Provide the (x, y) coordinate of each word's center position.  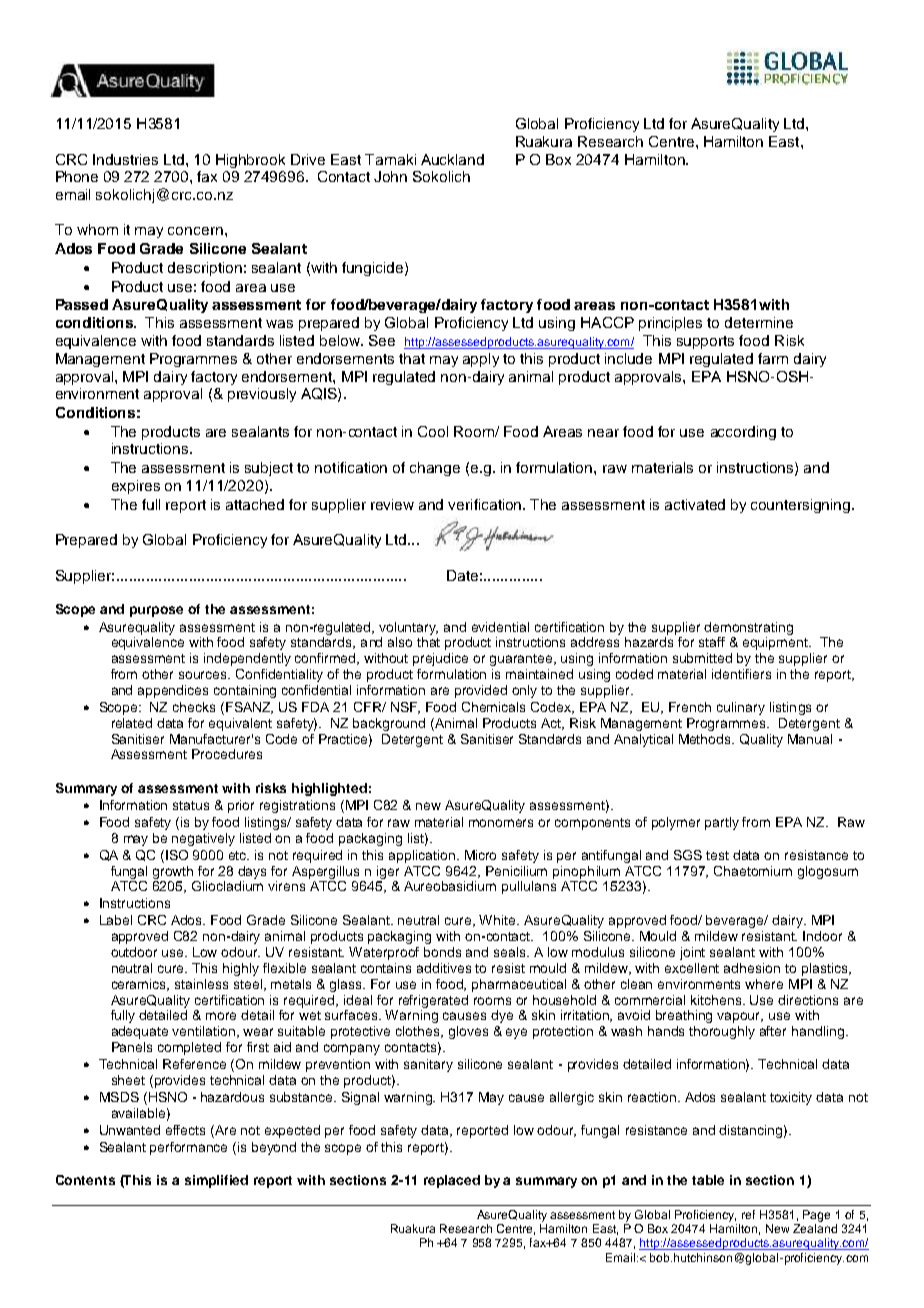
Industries (125, 159)
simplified (216, 1181)
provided (481, 691)
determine (759, 322)
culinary (741, 708)
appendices (173, 691)
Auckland (452, 159)
